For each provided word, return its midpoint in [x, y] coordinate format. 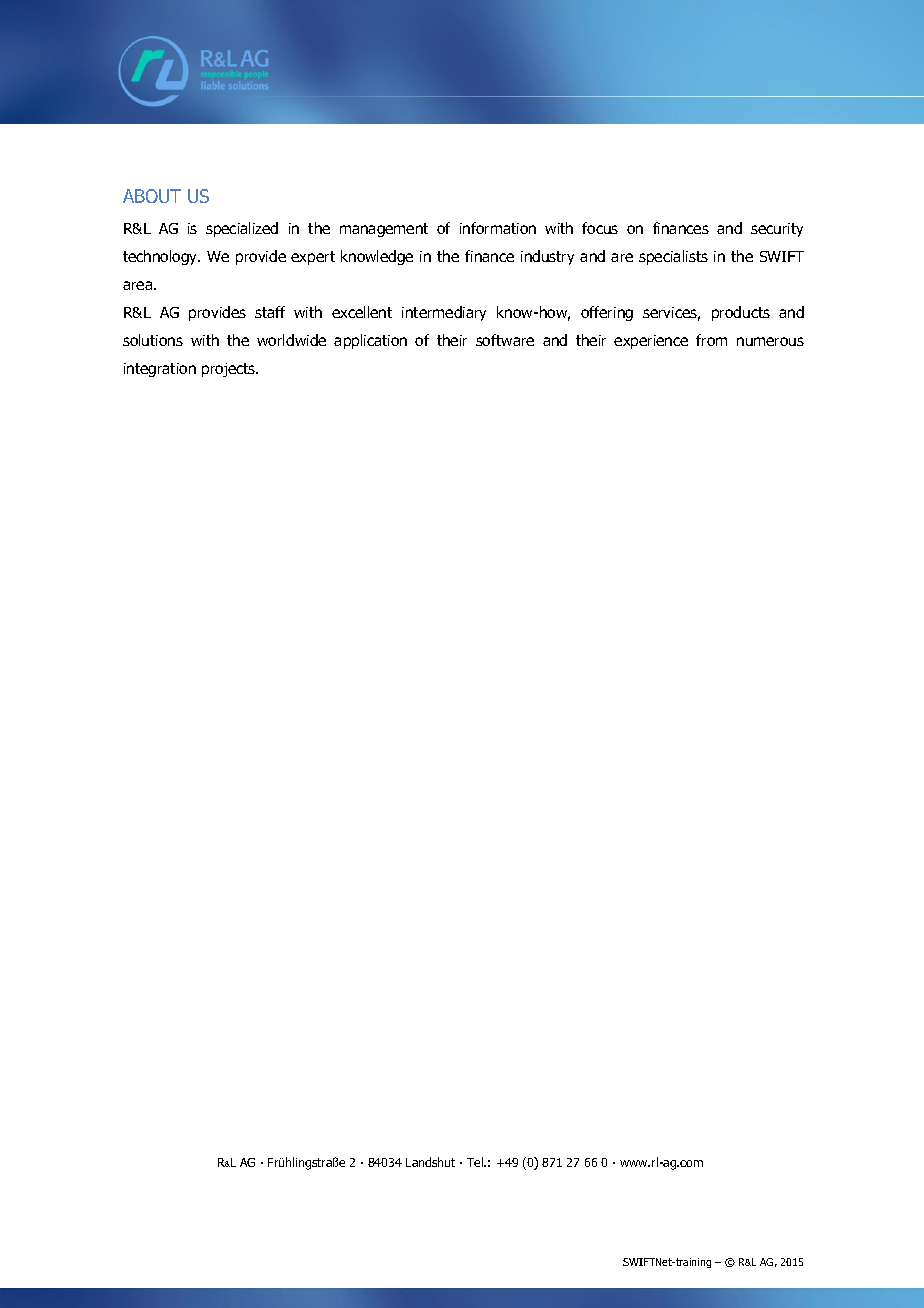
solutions [153, 340]
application [370, 341]
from [711, 340]
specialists [673, 257]
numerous [770, 341]
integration [160, 370]
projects [230, 370]
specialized [242, 229]
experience [651, 342]
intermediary [444, 313]
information [498, 228]
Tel [476, 1162]
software [505, 340]
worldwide [291, 340]
